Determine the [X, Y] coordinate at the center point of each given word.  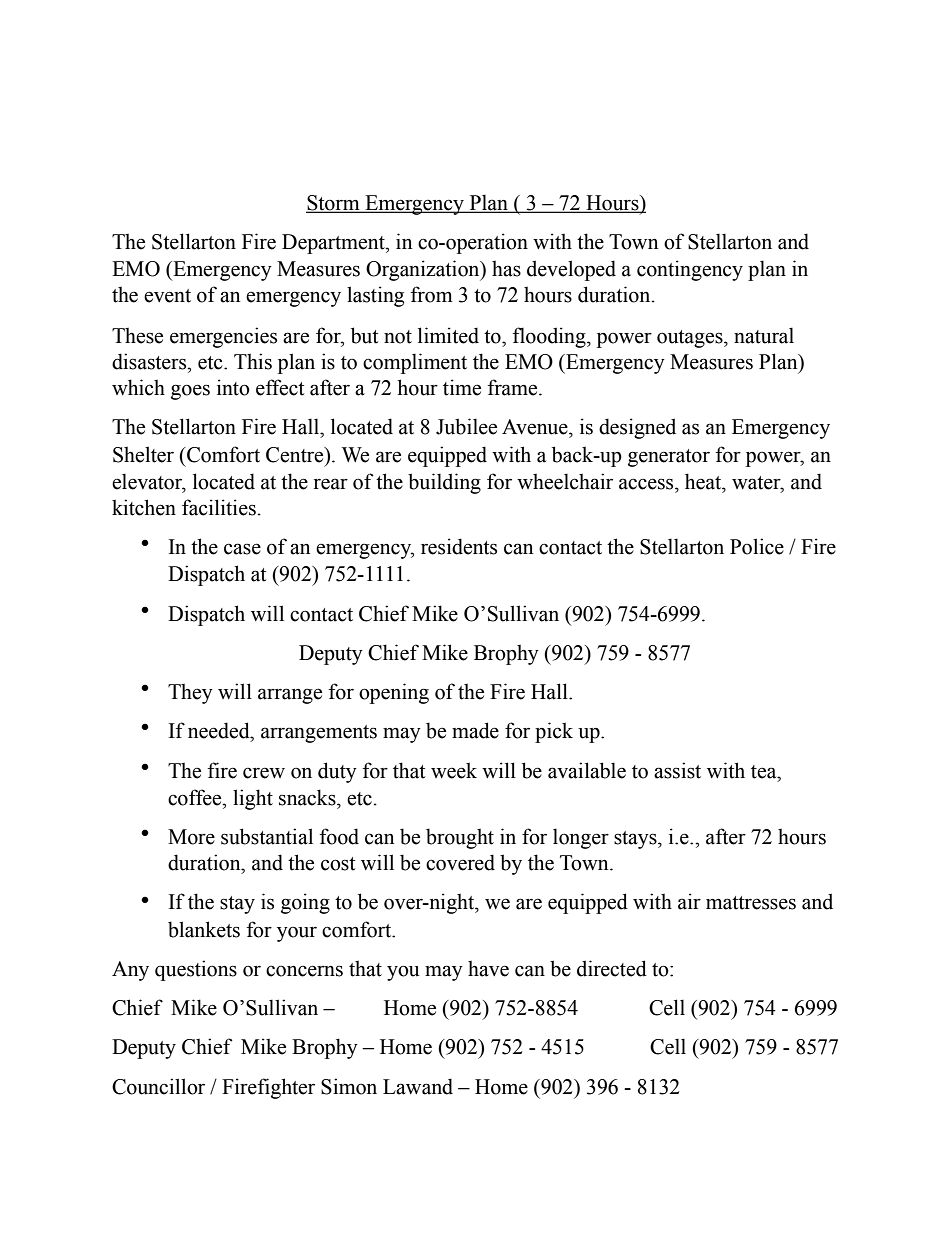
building [444, 483]
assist [677, 770]
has [506, 268]
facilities [219, 507]
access [647, 484]
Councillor [158, 1086]
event [167, 296]
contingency [690, 270]
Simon [349, 1086]
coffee [196, 797]
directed [612, 968]
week [454, 770]
